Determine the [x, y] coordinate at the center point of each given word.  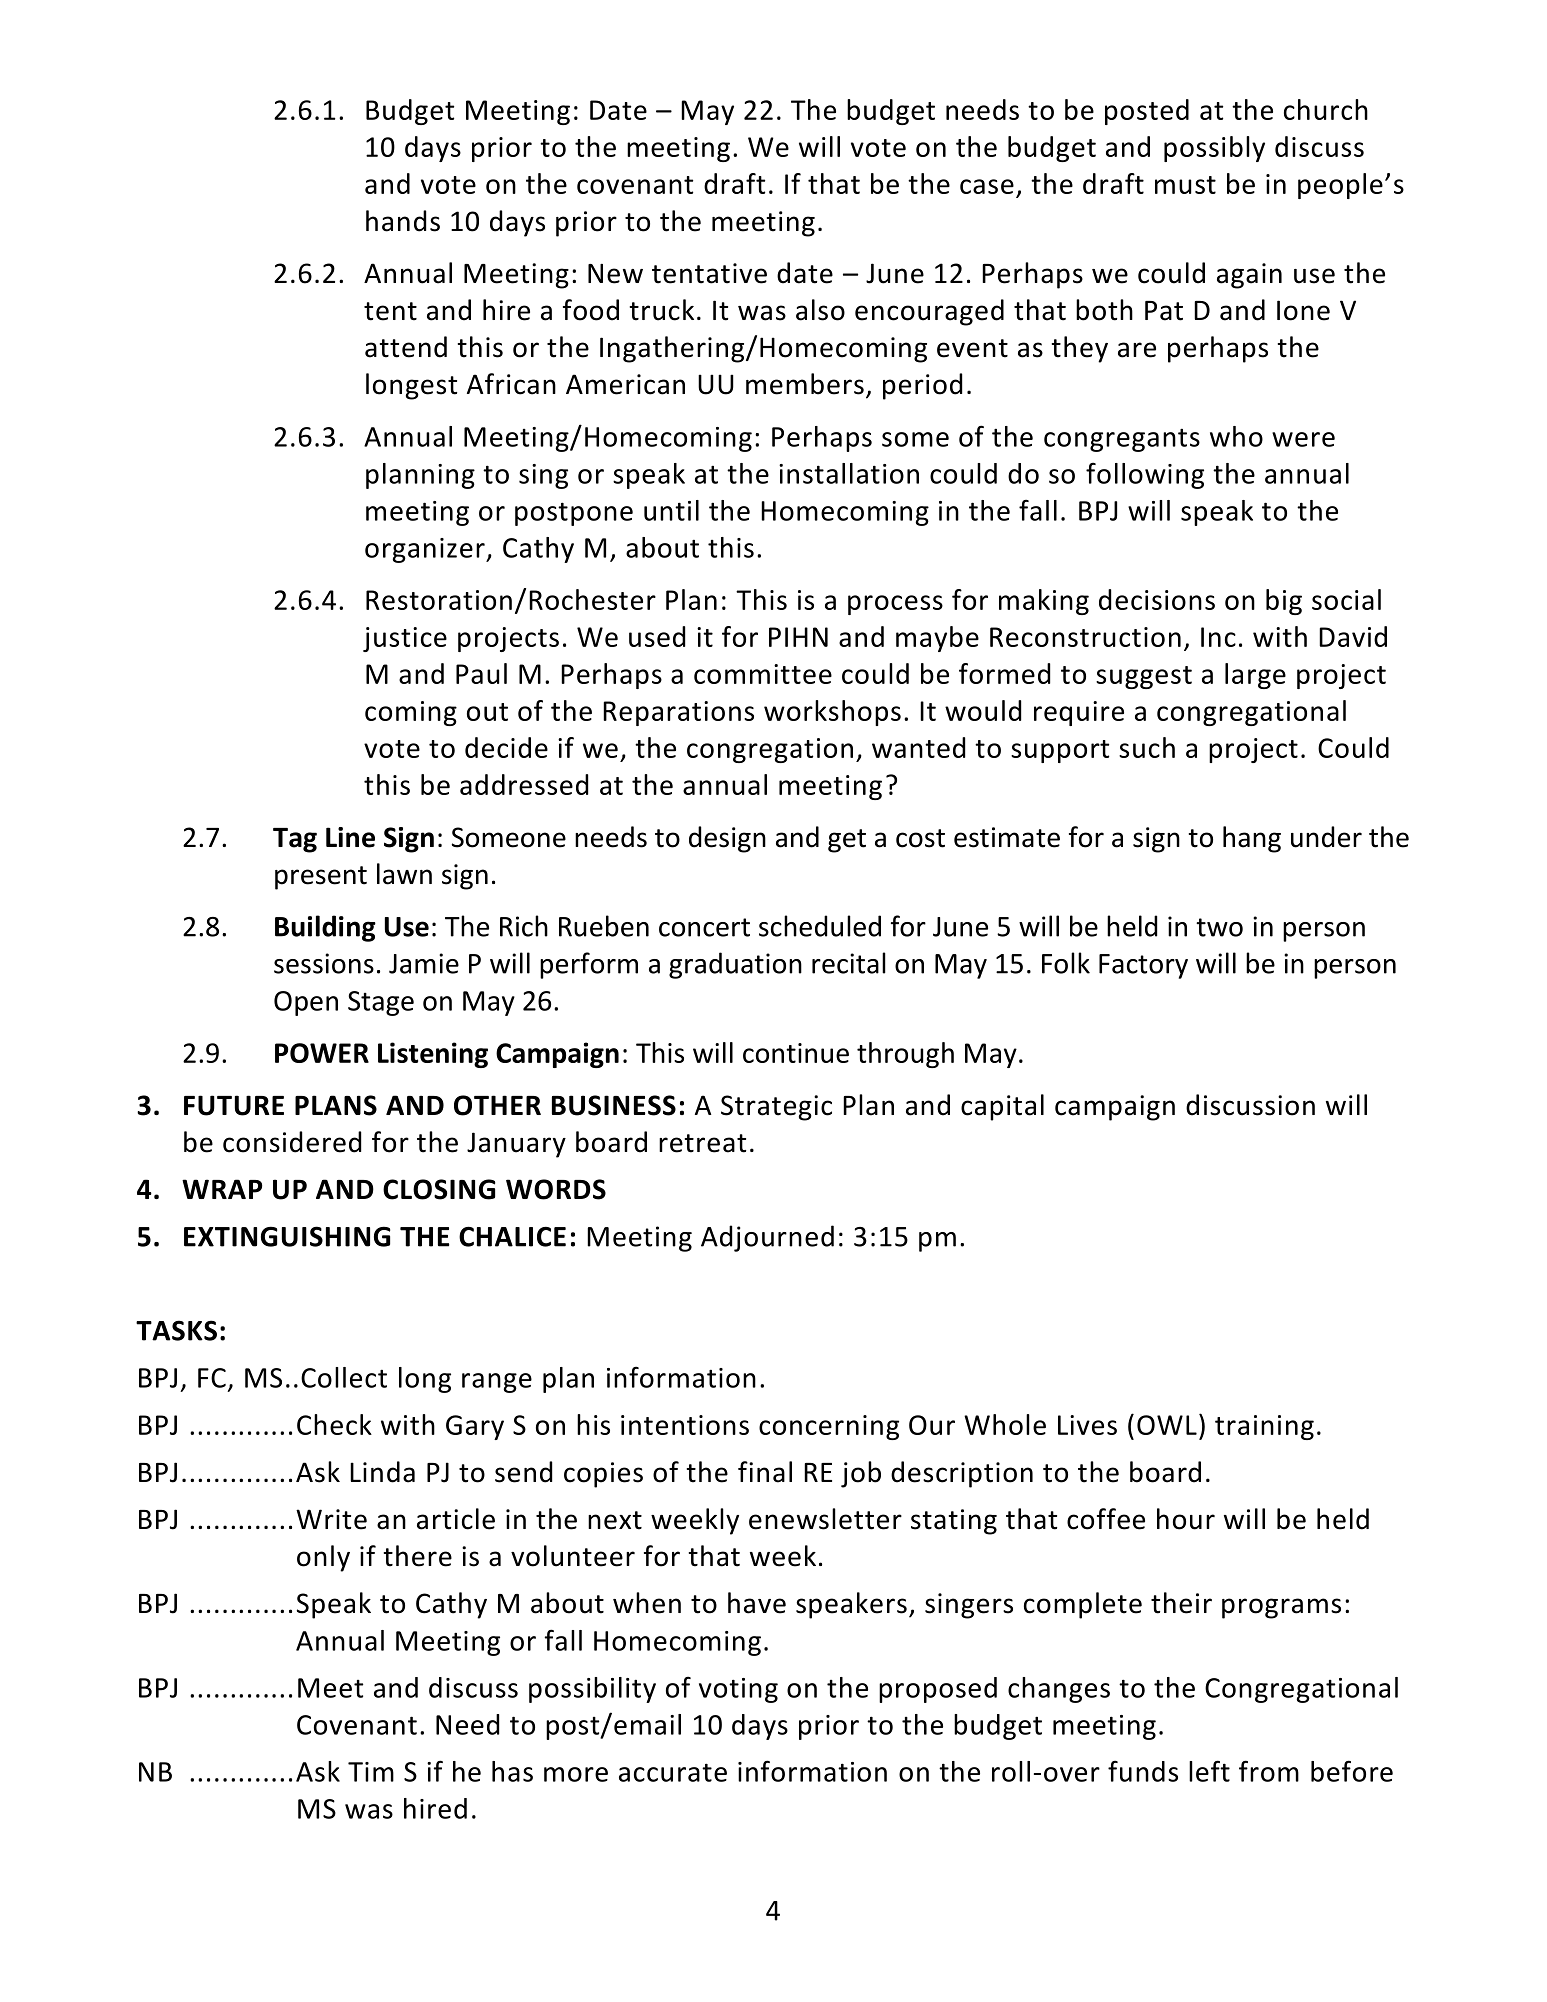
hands [403, 221]
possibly [1214, 149]
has [512, 1771]
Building [325, 928]
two [1219, 927]
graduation [735, 965]
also [820, 310]
